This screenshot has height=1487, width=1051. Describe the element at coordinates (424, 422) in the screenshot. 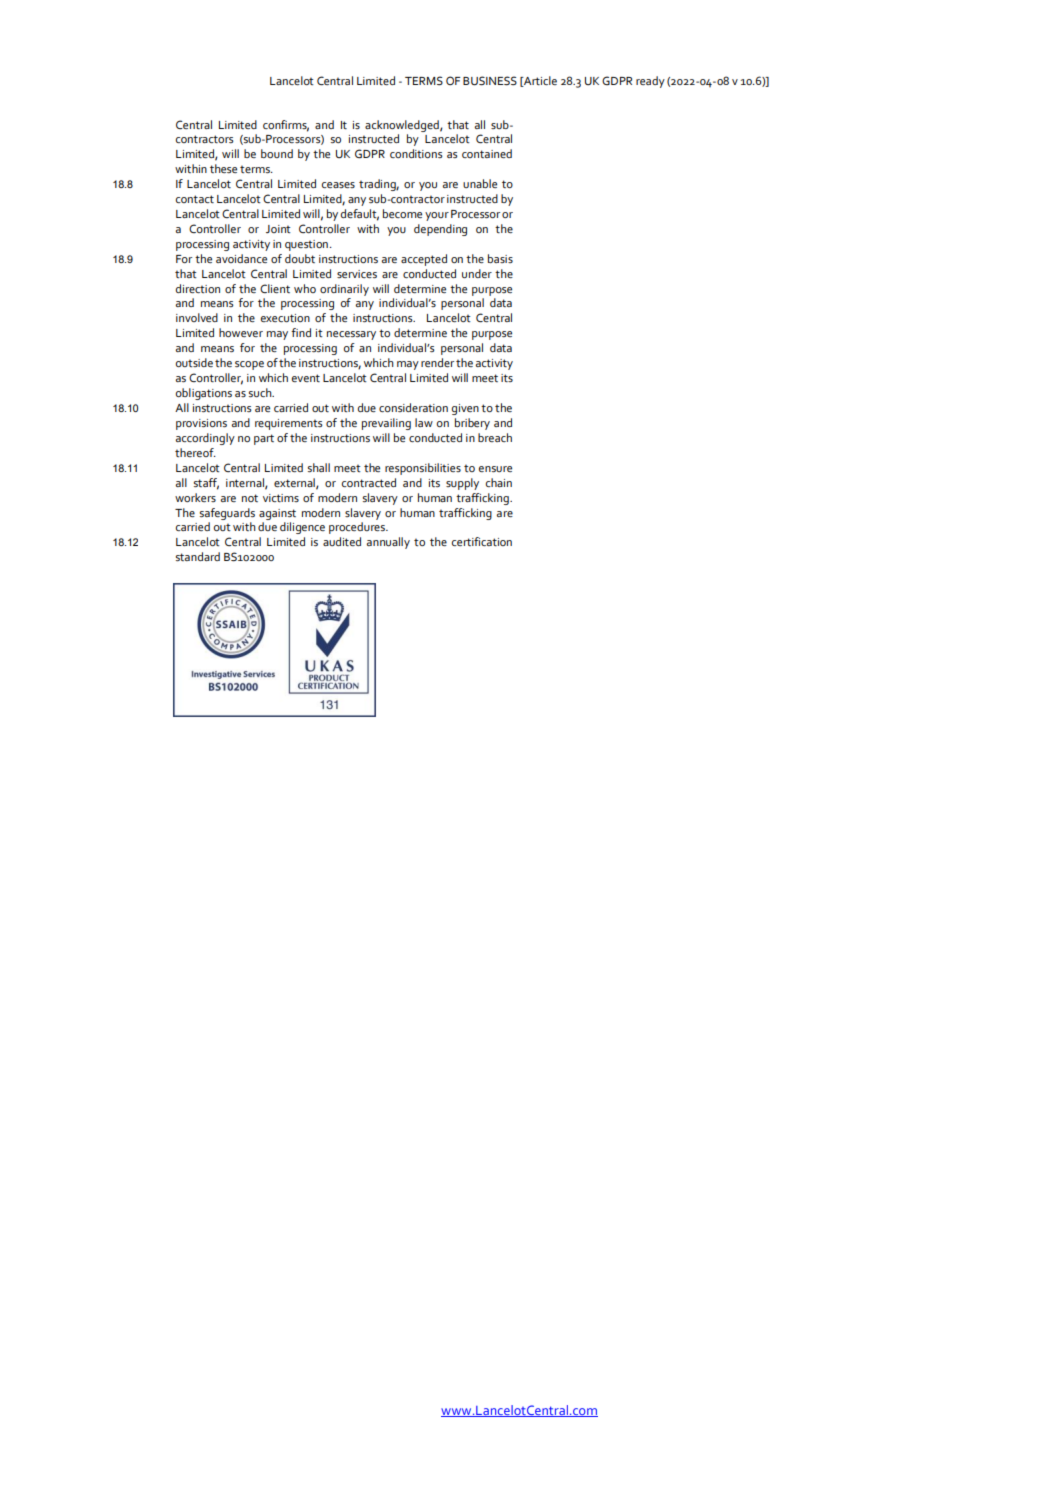

I see `law` at that location.
